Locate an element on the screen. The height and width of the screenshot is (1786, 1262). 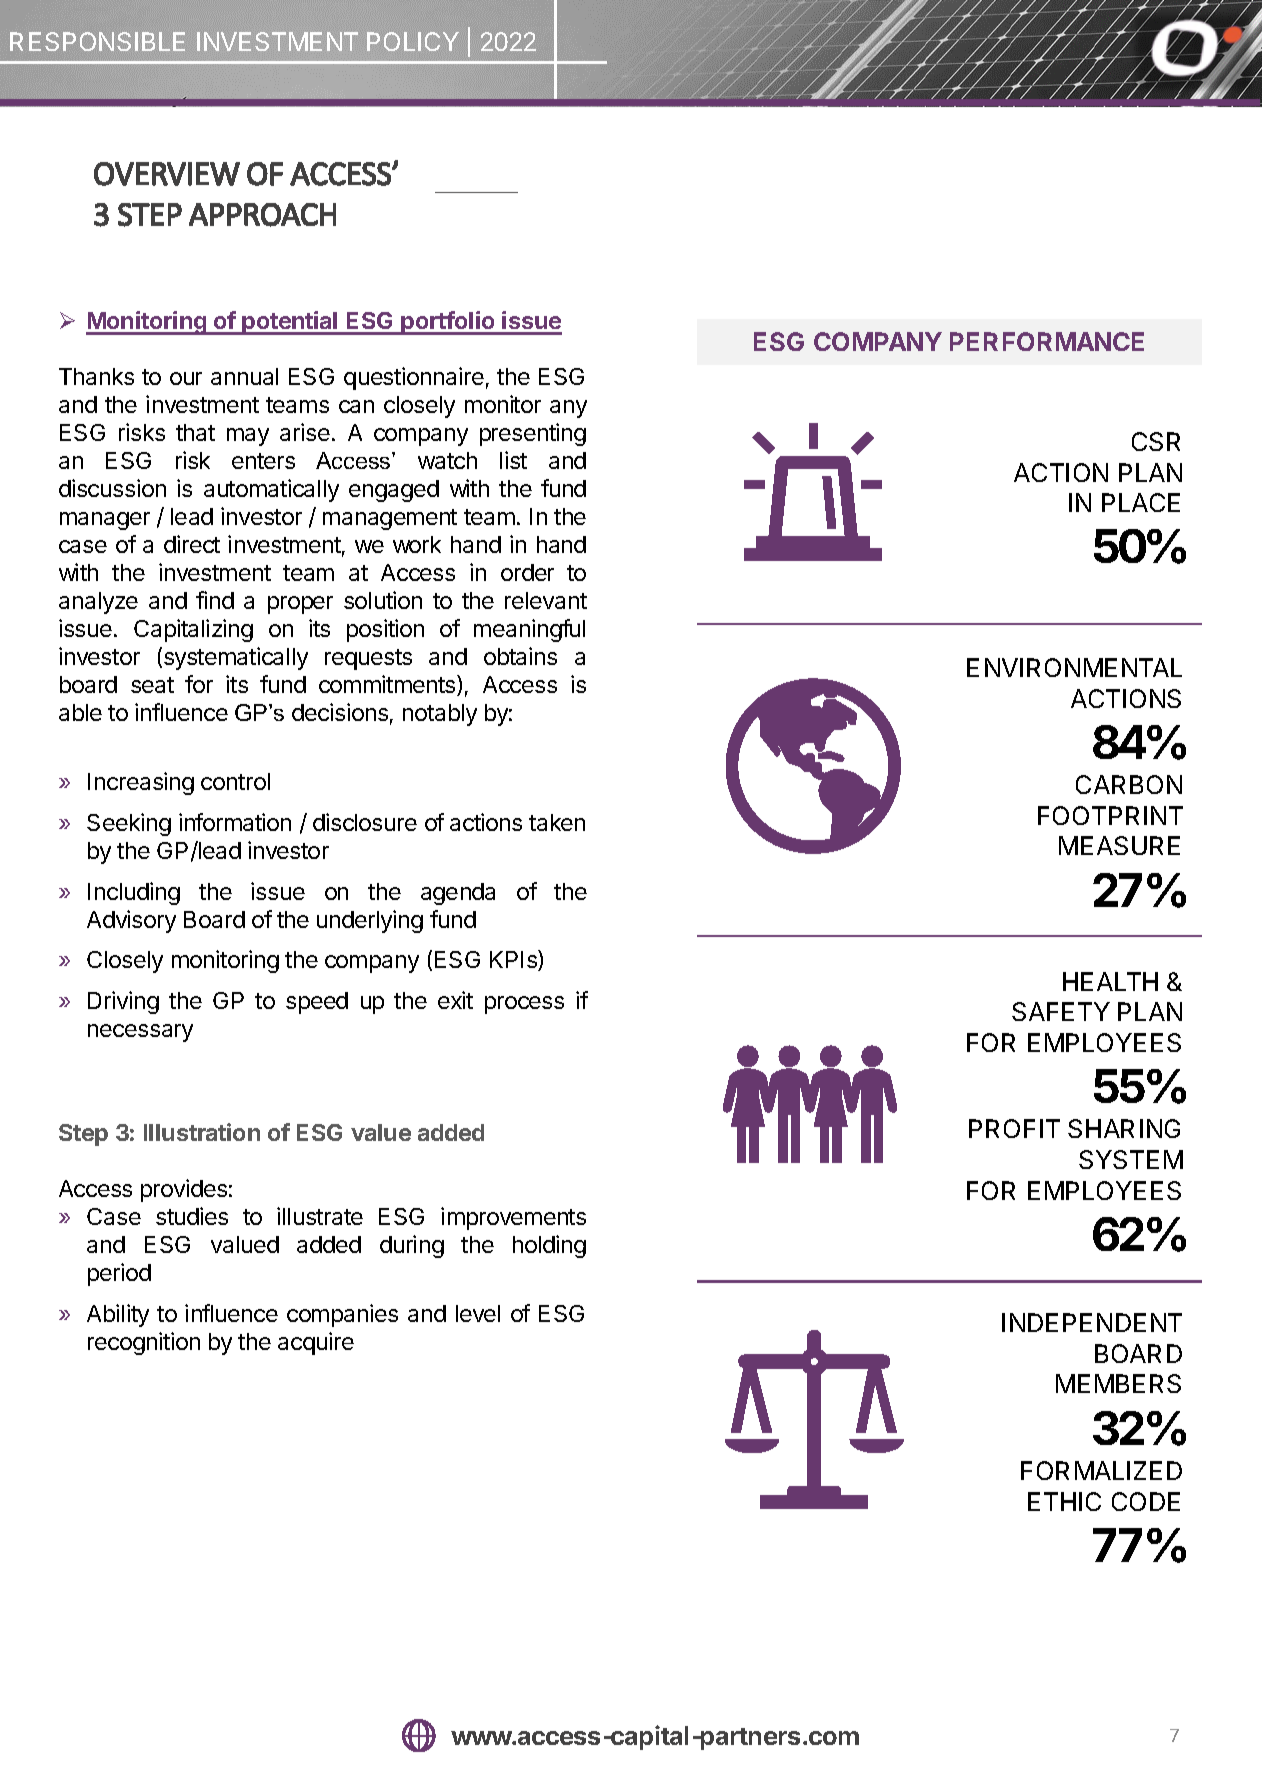
control is located at coordinates (235, 781).
